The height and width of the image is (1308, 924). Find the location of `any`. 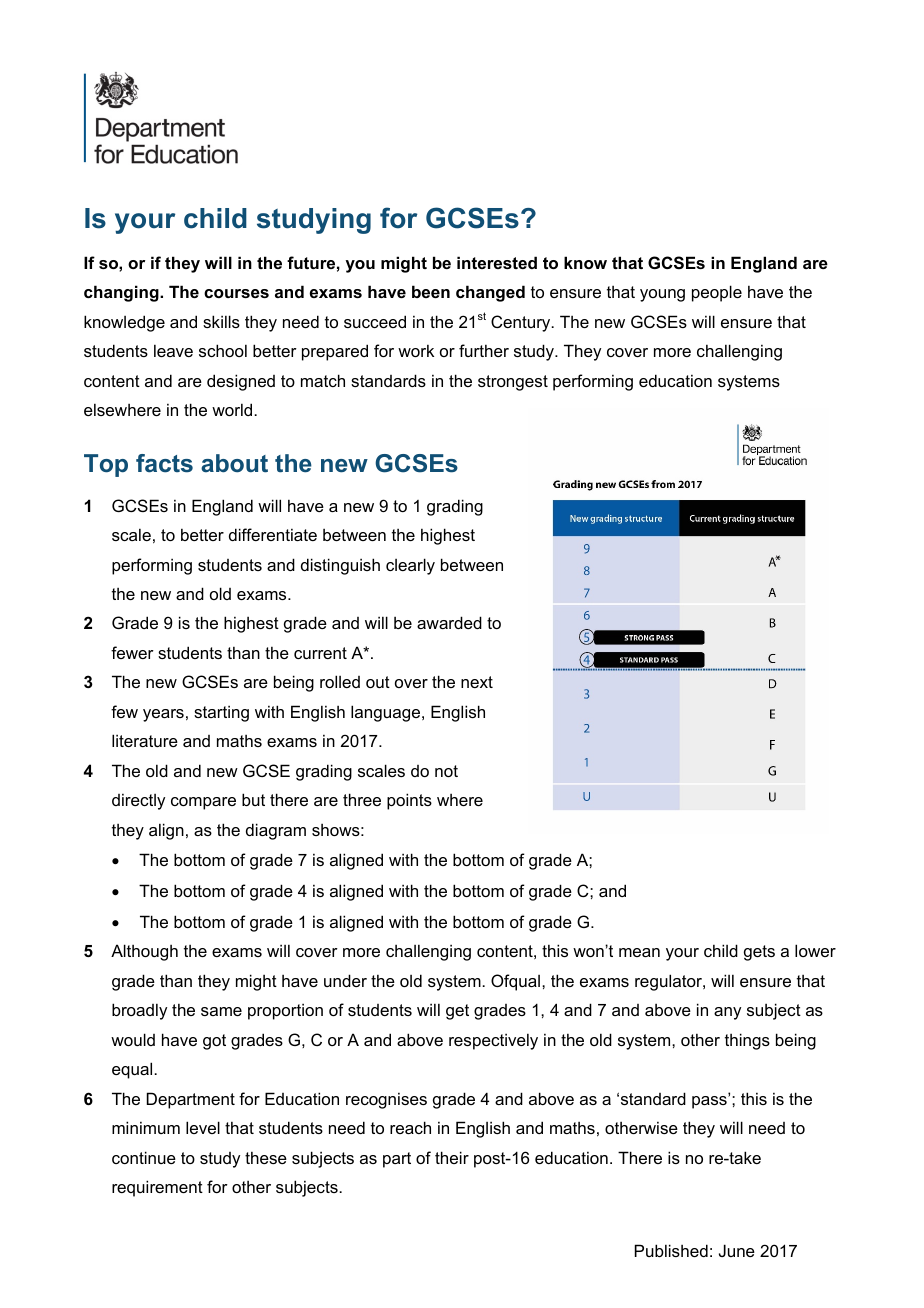

any is located at coordinates (727, 1013).
